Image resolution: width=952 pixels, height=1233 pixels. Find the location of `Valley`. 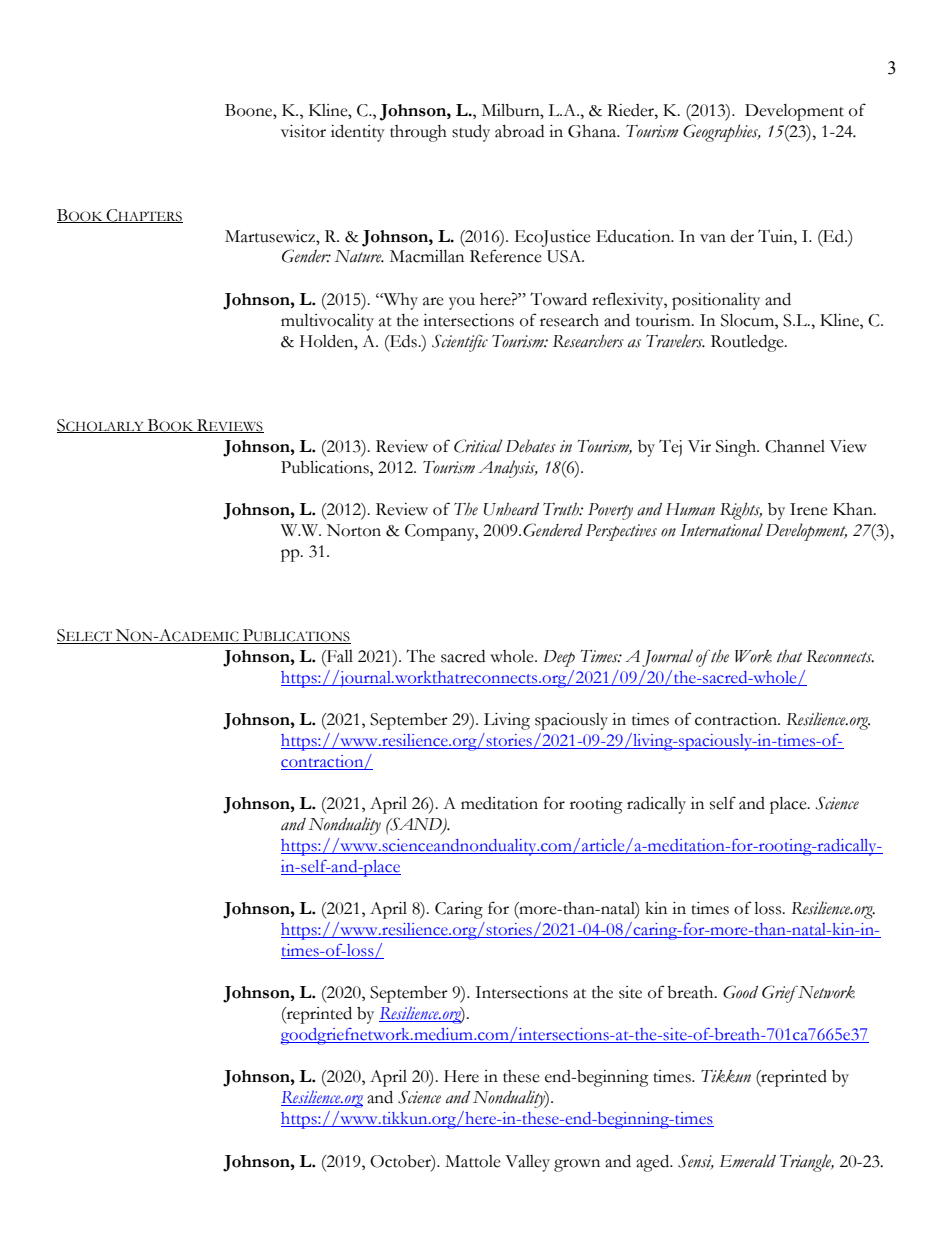

Valley is located at coordinates (527, 1163).
